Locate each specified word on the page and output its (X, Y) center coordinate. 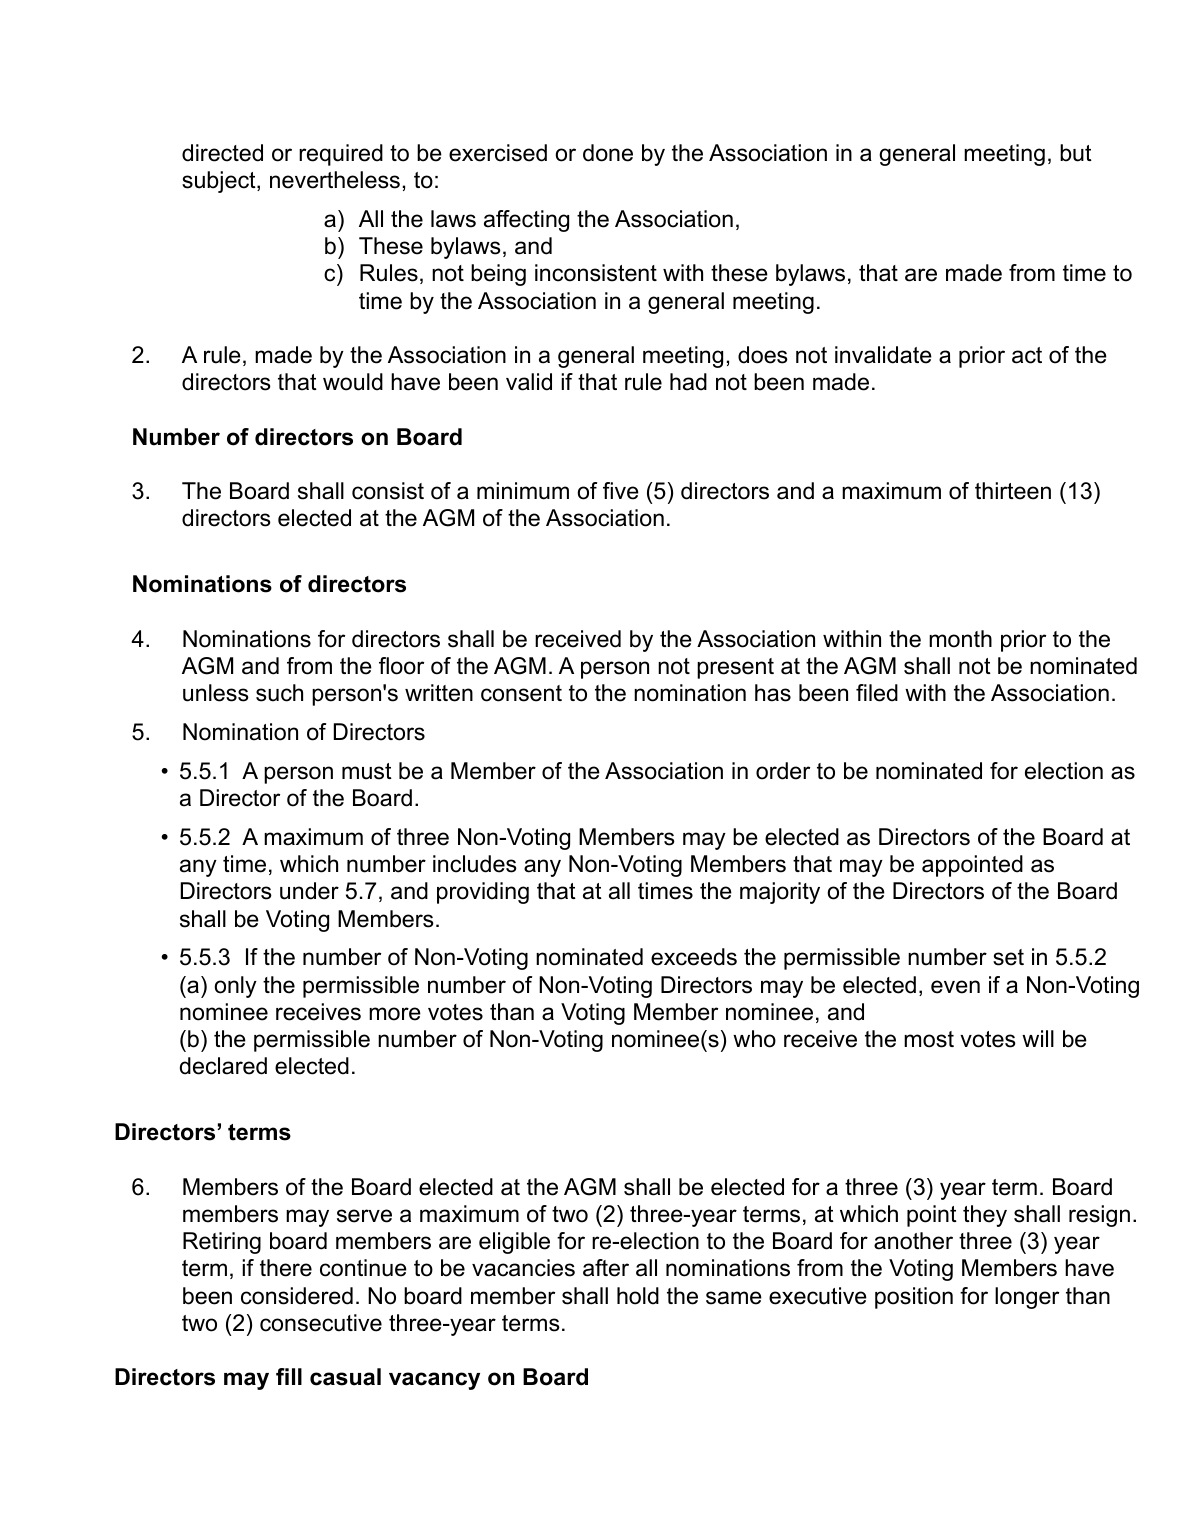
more (395, 1014)
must (367, 771)
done (608, 153)
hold (638, 1296)
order (783, 771)
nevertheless (335, 180)
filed (877, 693)
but (1076, 153)
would (353, 382)
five (621, 491)
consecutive (321, 1323)
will (1038, 1038)
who (754, 1039)
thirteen (1013, 491)
